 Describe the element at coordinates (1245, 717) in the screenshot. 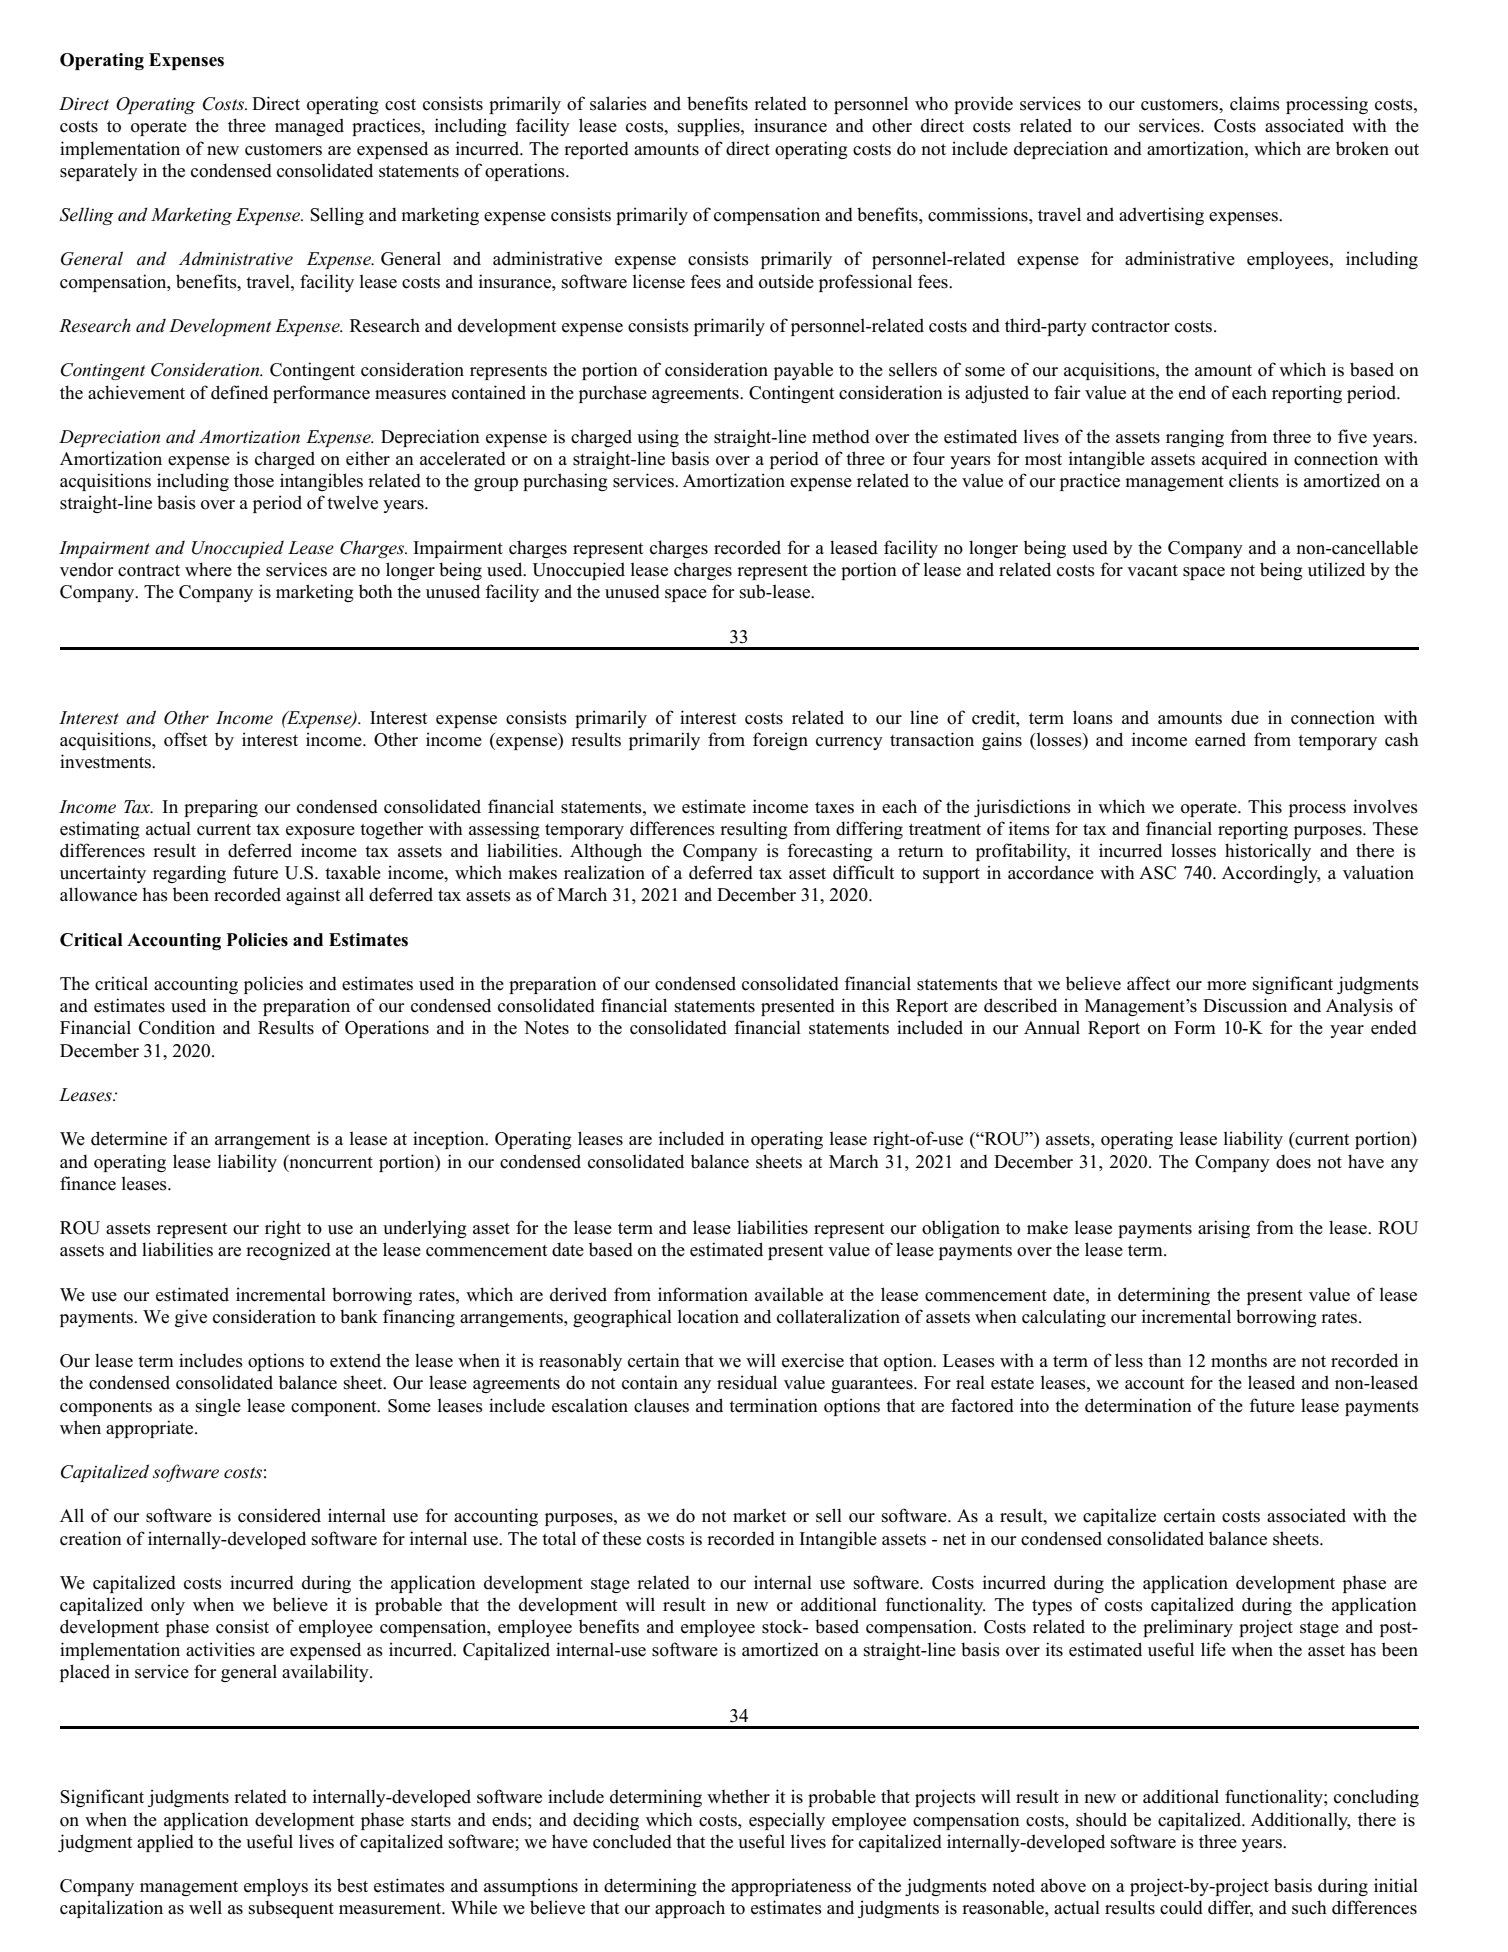

I see `due` at that location.
